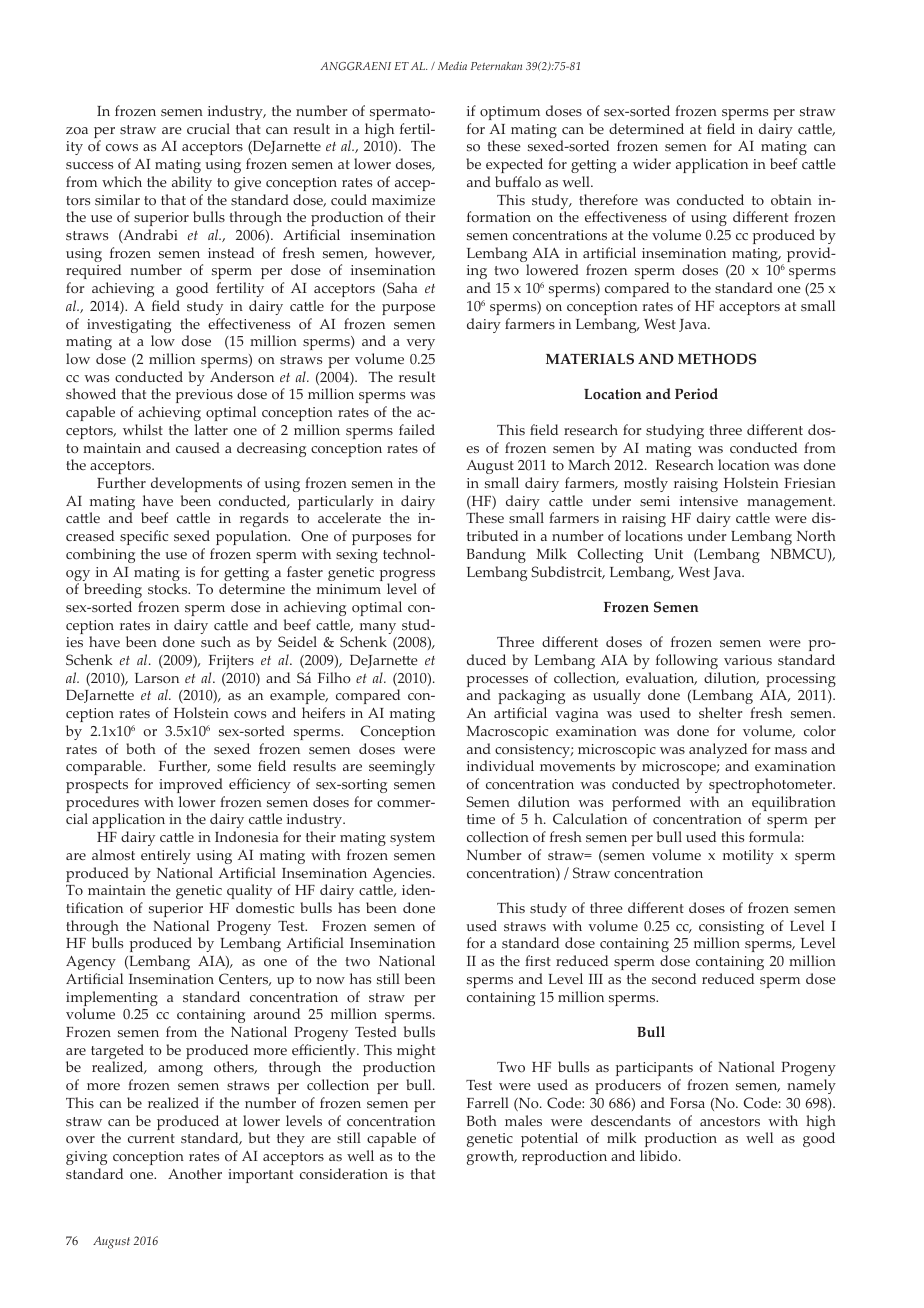 This screenshot has width=924, height=1308. Describe the element at coordinates (169, 589) in the screenshot. I see `stocks` at that location.
